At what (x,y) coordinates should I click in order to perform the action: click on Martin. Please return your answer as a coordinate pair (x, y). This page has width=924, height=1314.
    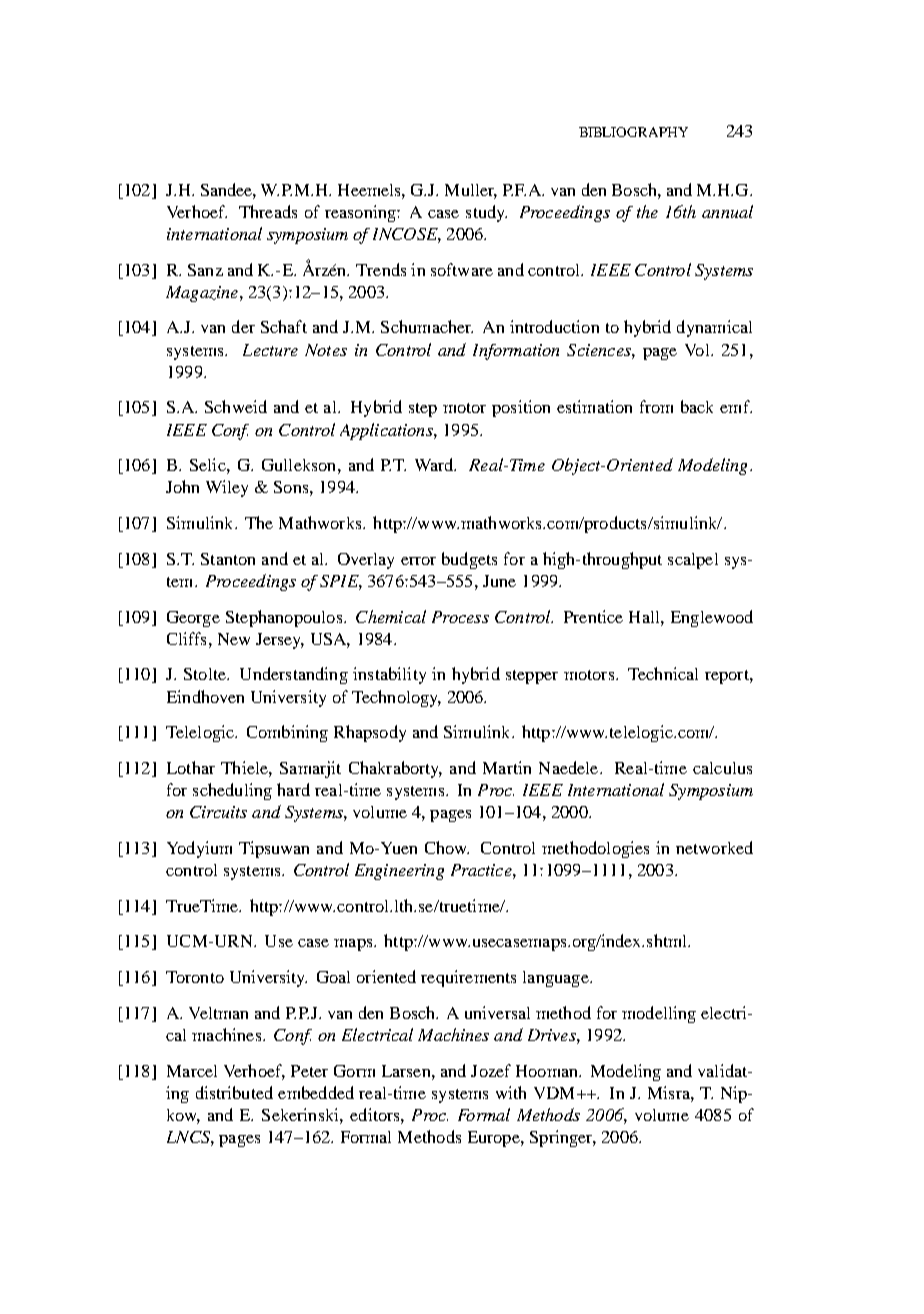
    Looking at the image, I should click on (507, 767).
